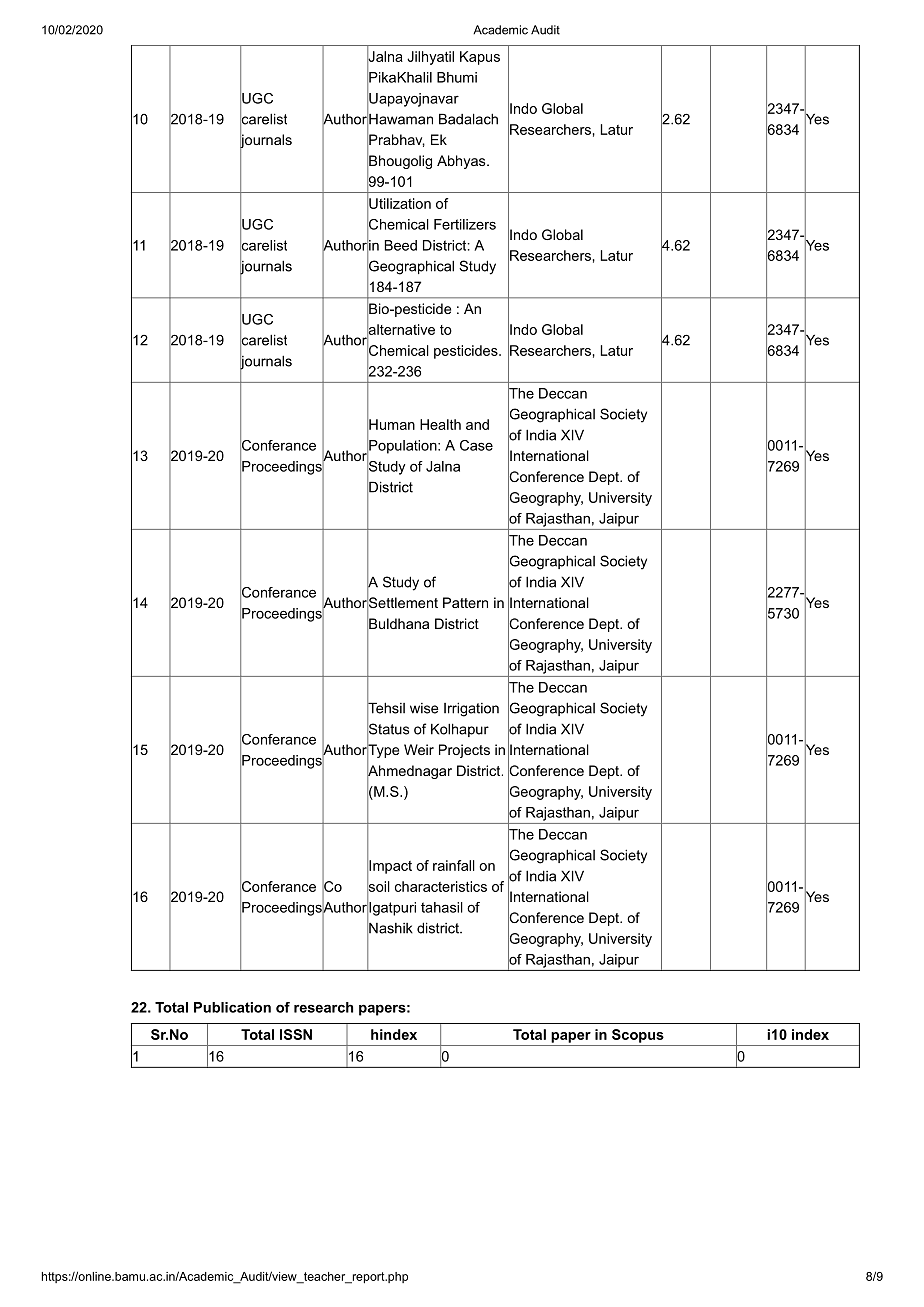  What do you see at coordinates (400, 330) in the screenshot?
I see `alternative` at bounding box center [400, 330].
